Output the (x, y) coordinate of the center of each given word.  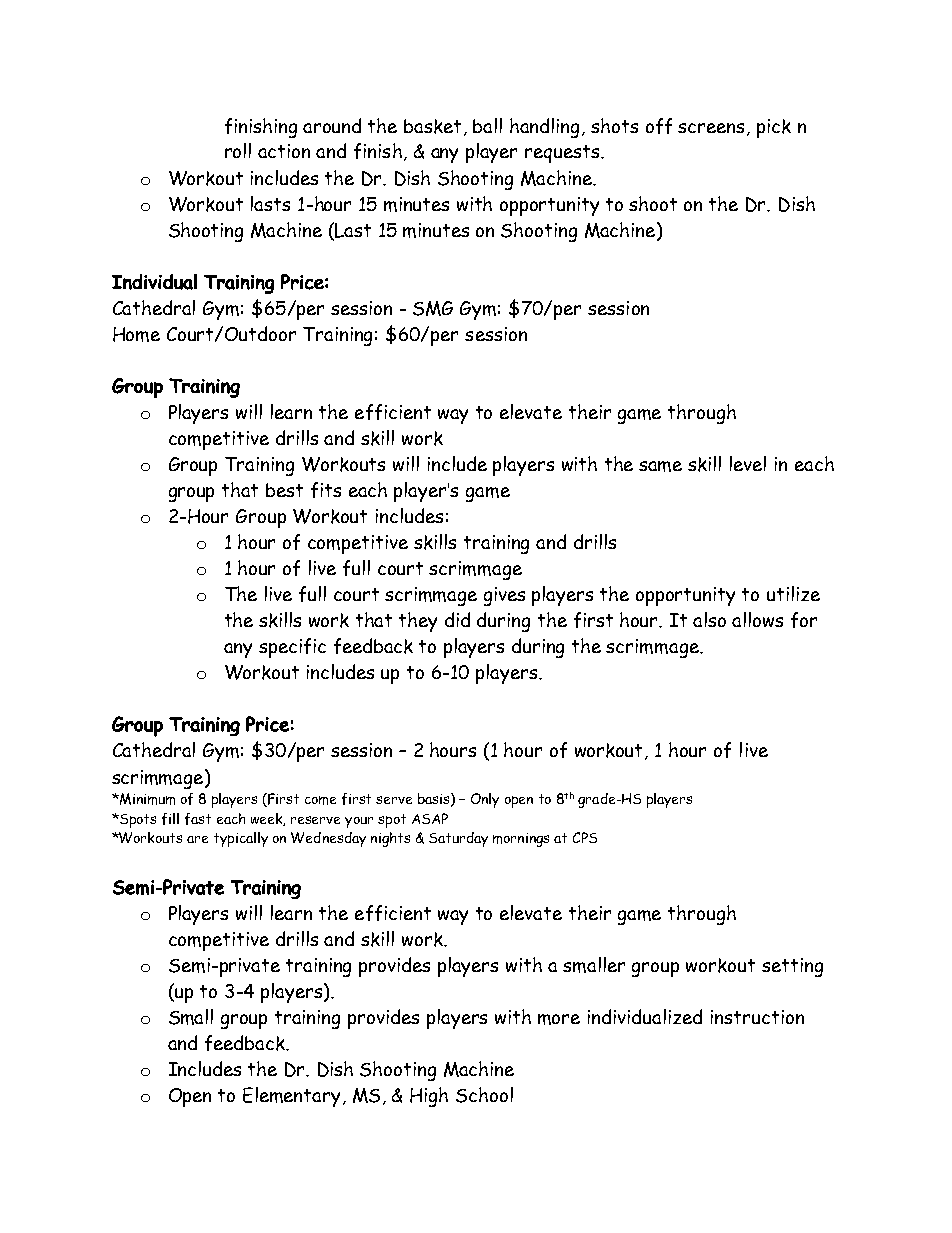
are (197, 839)
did (457, 619)
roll (238, 150)
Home (136, 334)
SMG (433, 308)
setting (792, 967)
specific (292, 648)
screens (713, 129)
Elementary (291, 1097)
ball (487, 125)
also (709, 619)
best (284, 490)
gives (504, 596)
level (748, 463)
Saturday (458, 839)
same (660, 466)
